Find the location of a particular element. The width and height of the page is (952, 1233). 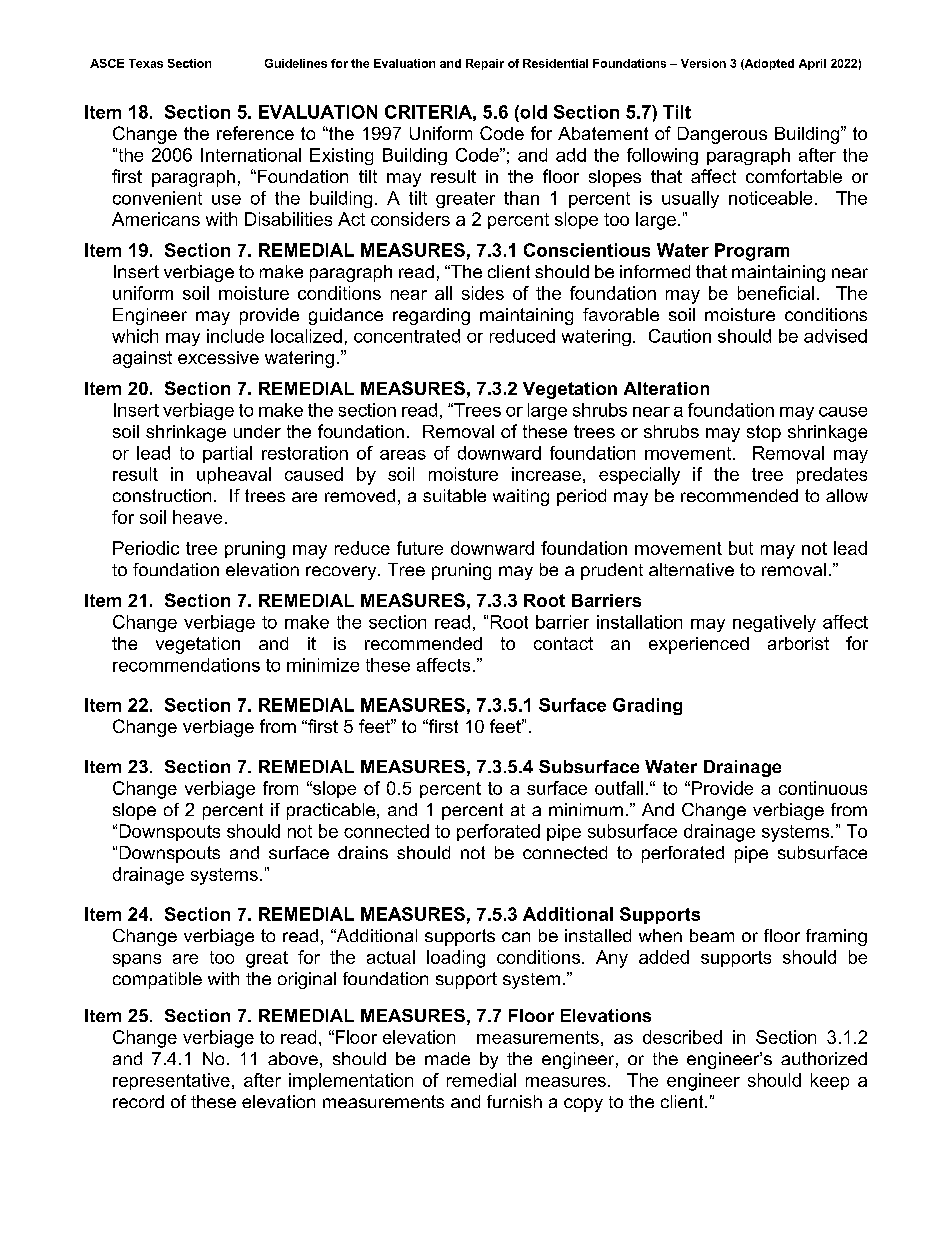

sides is located at coordinates (483, 293).
